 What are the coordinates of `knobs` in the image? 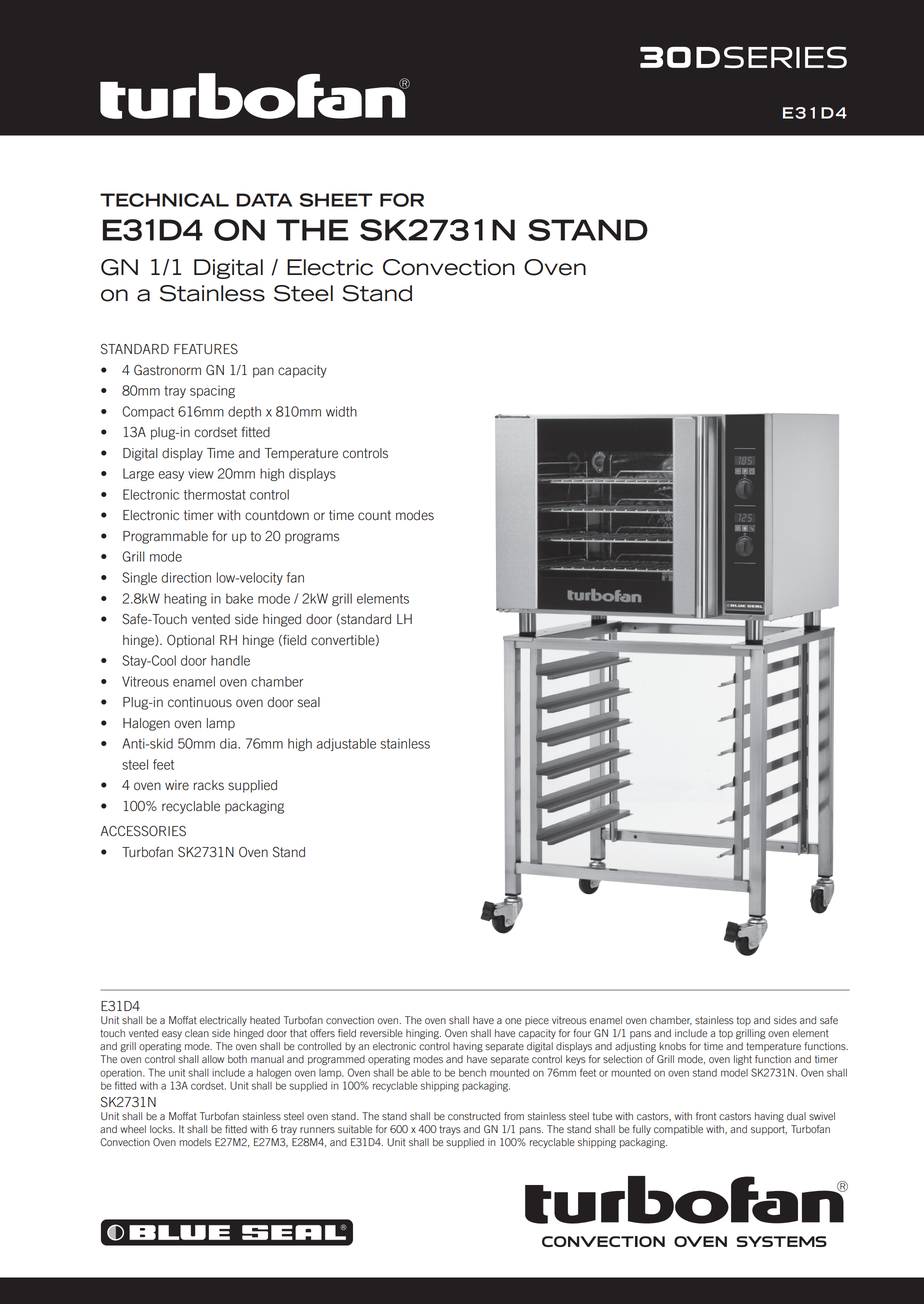 It's located at (672, 1046).
